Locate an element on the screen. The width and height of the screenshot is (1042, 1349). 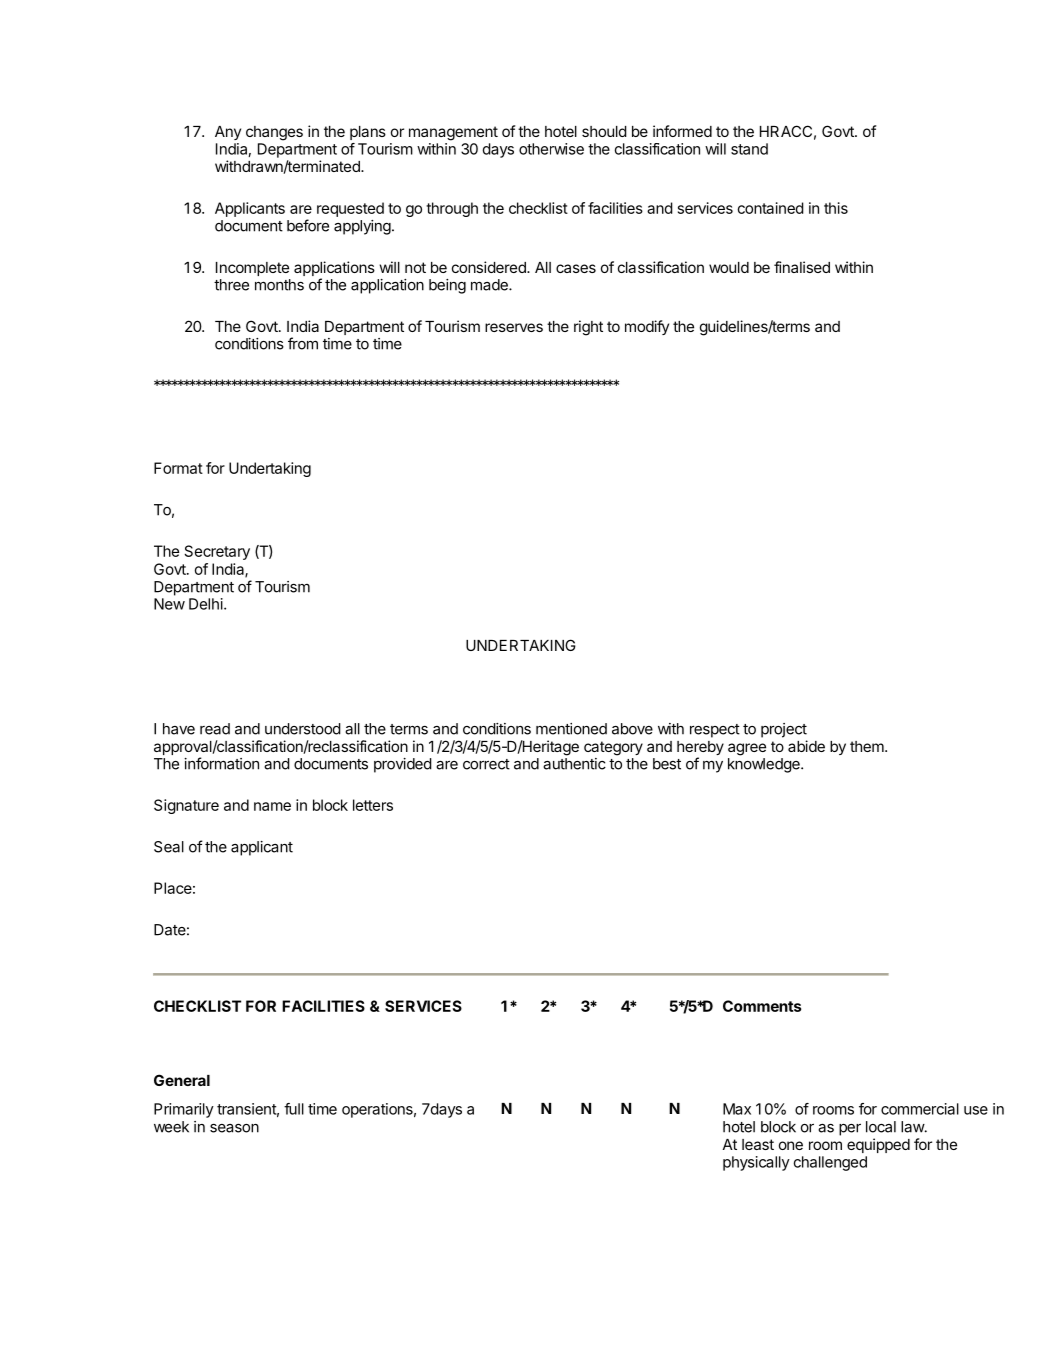
Comments is located at coordinates (762, 1006).
